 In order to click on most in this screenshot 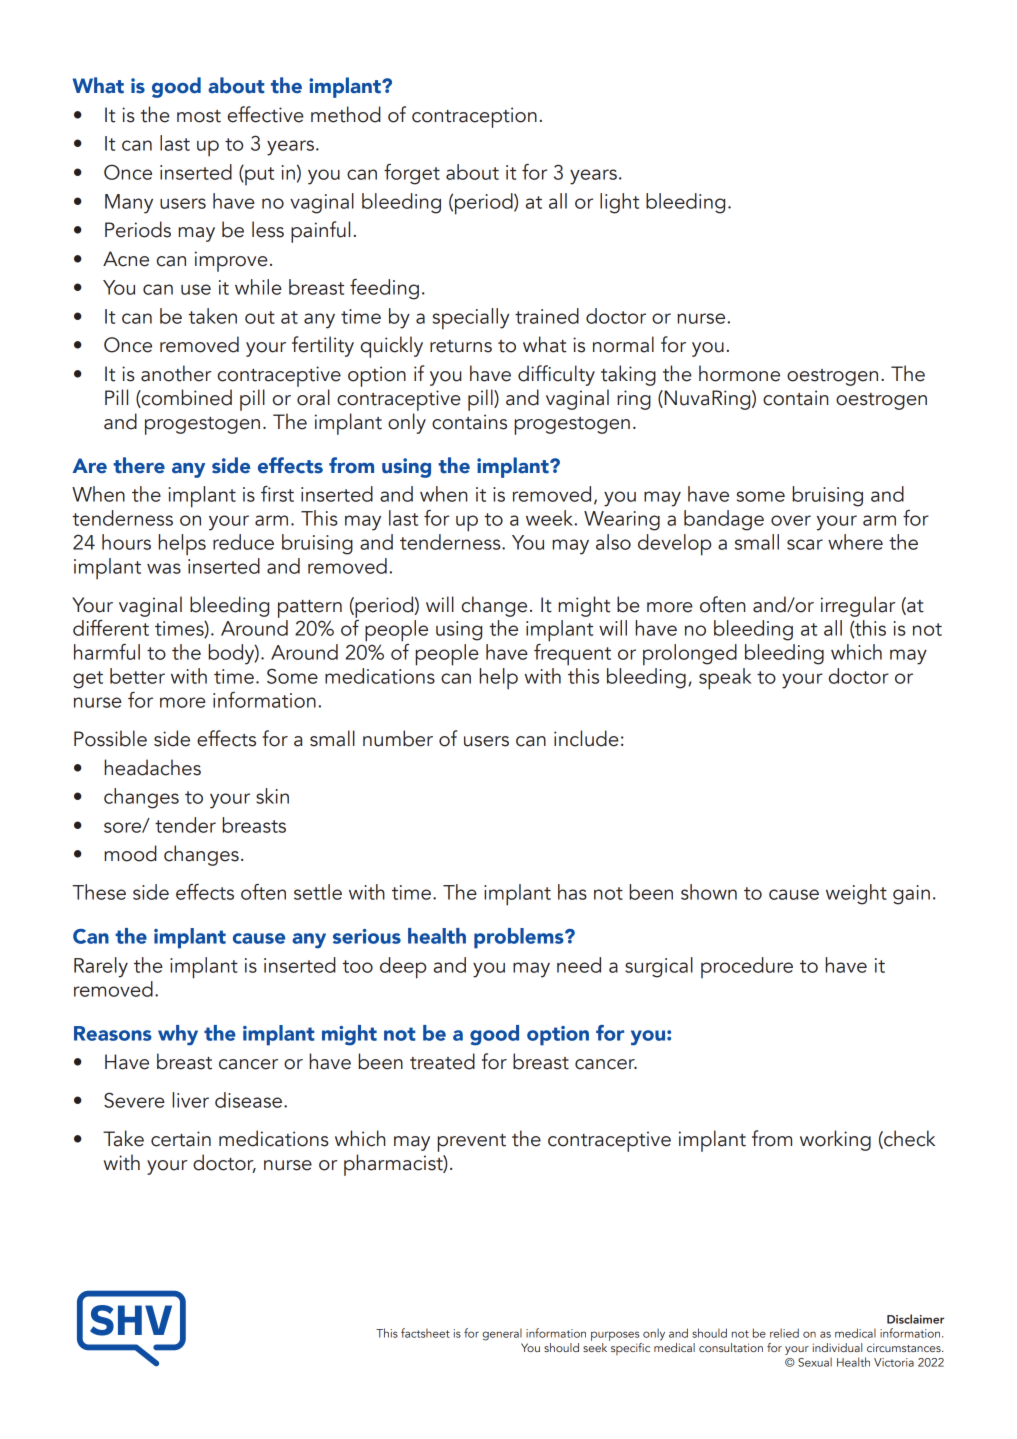, I will do `click(199, 116)`.
